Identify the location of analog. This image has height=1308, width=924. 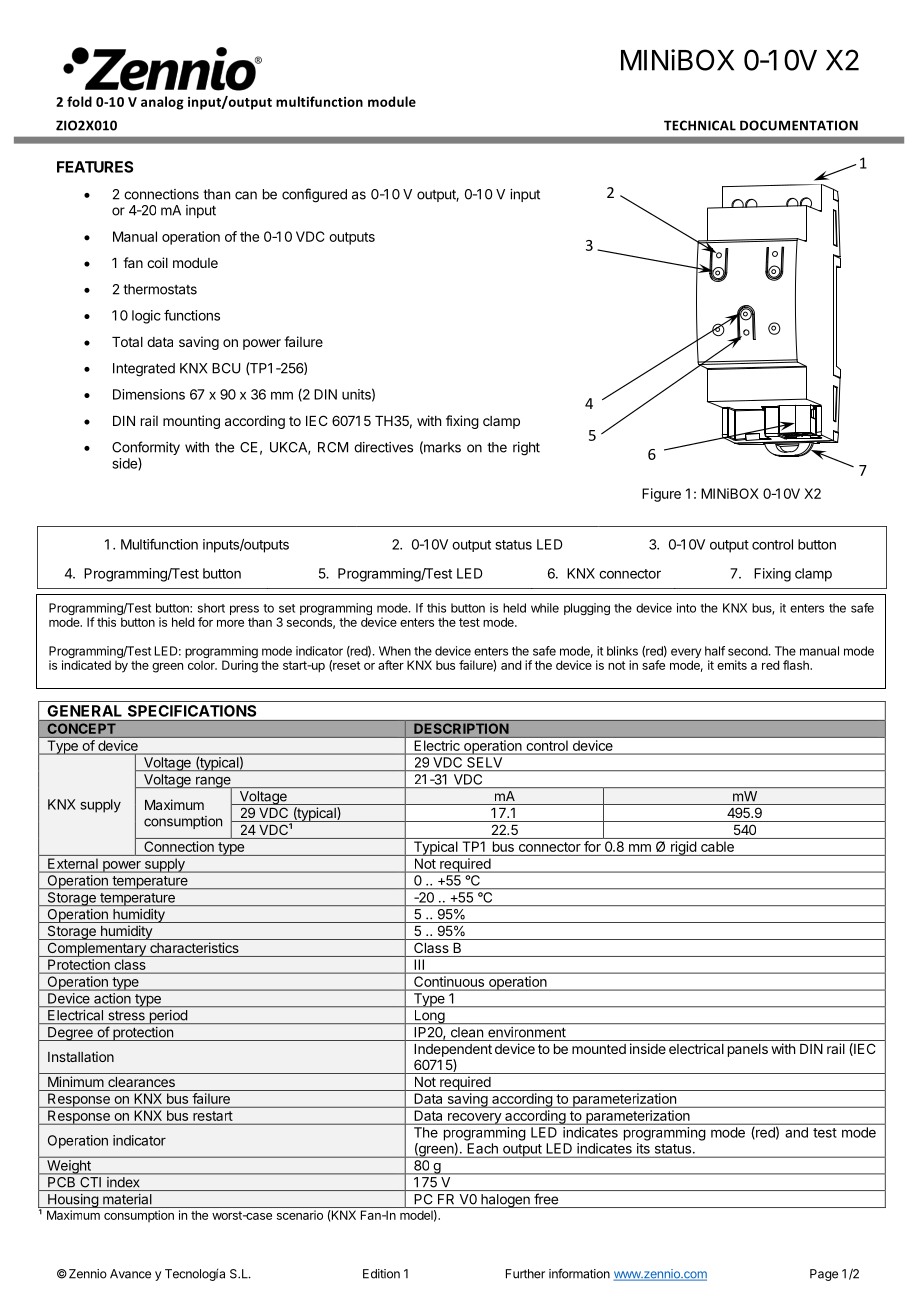
(162, 103).
